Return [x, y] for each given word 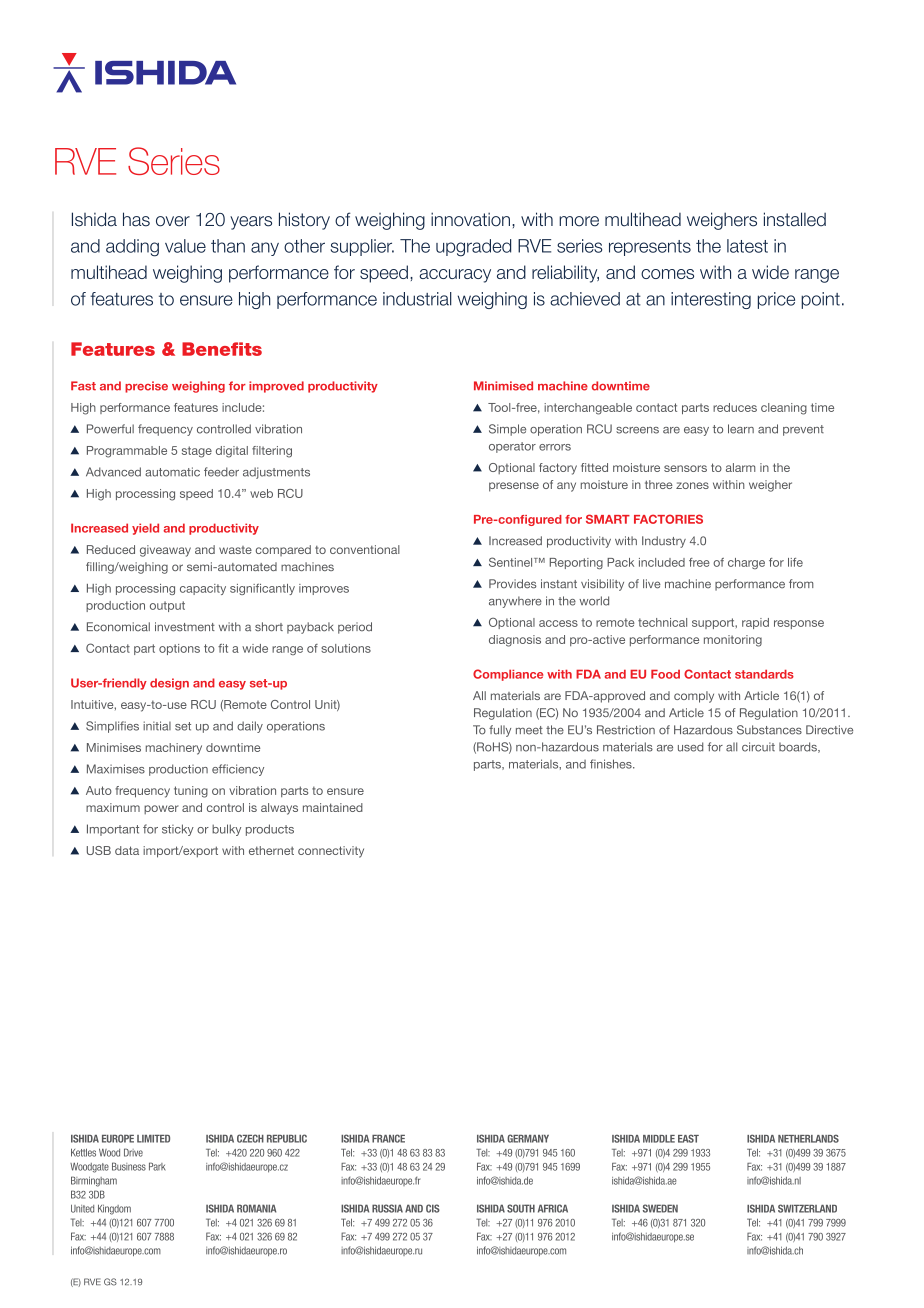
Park [157, 1166]
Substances [769, 730]
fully [500, 731]
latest [747, 246]
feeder [221, 472]
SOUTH [521, 1208]
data [127, 850]
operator [512, 447]
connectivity [331, 852]
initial [157, 726]
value [185, 246]
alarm [741, 467]
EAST [688, 1138]
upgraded [473, 248]
